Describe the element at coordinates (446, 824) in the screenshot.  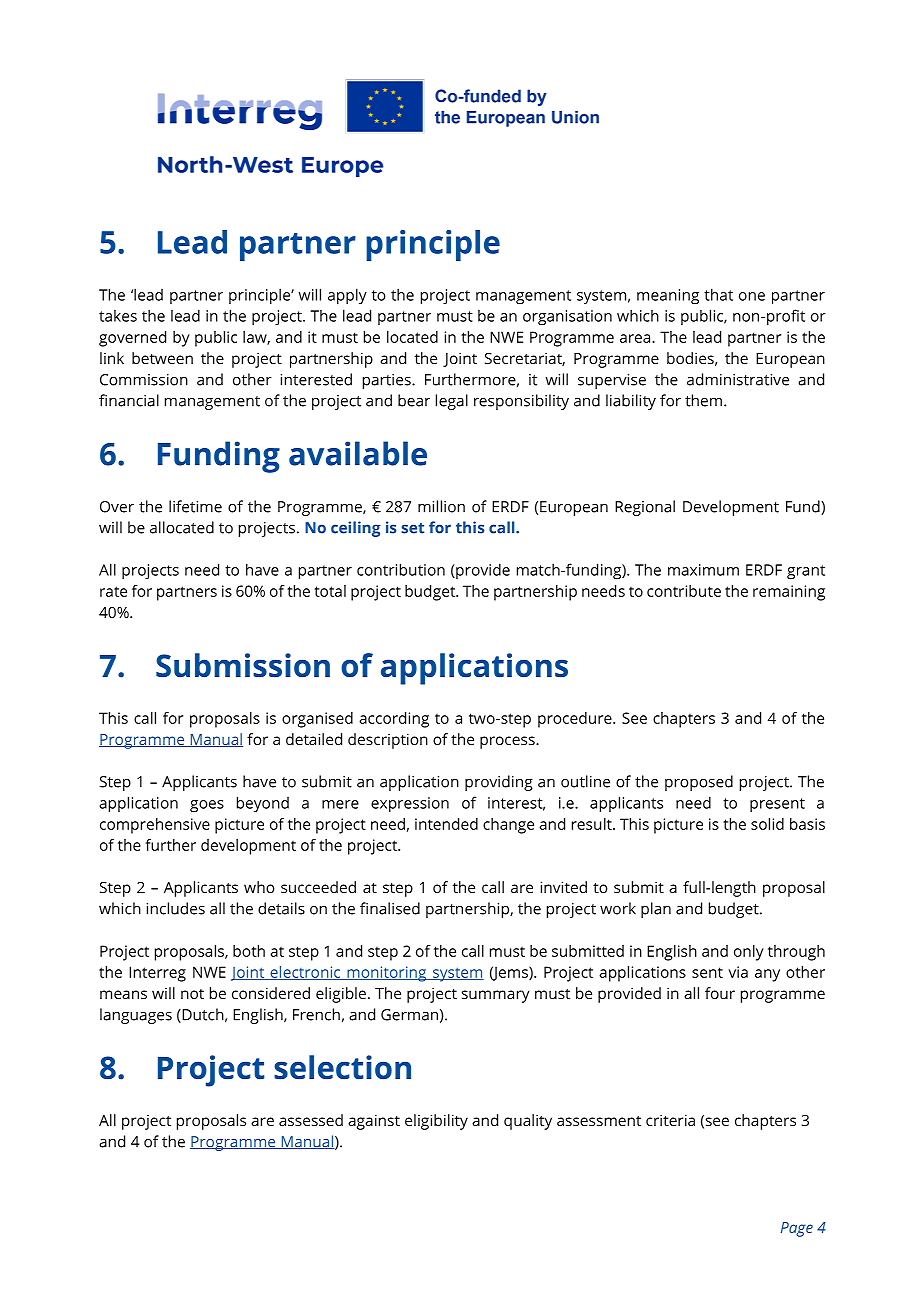
I see `intended` at that location.
